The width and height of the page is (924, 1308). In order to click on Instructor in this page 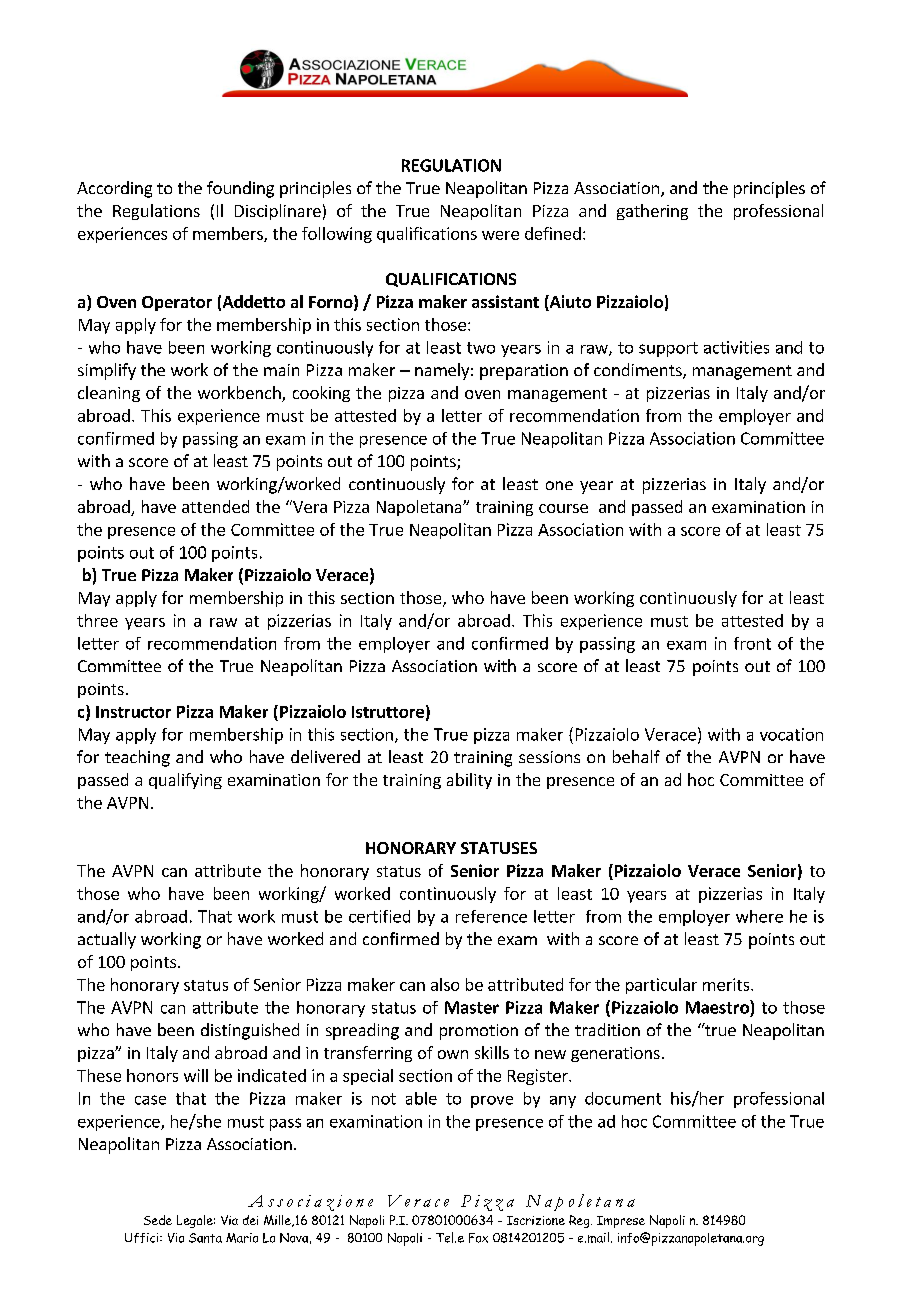, I will do `click(133, 712)`.
